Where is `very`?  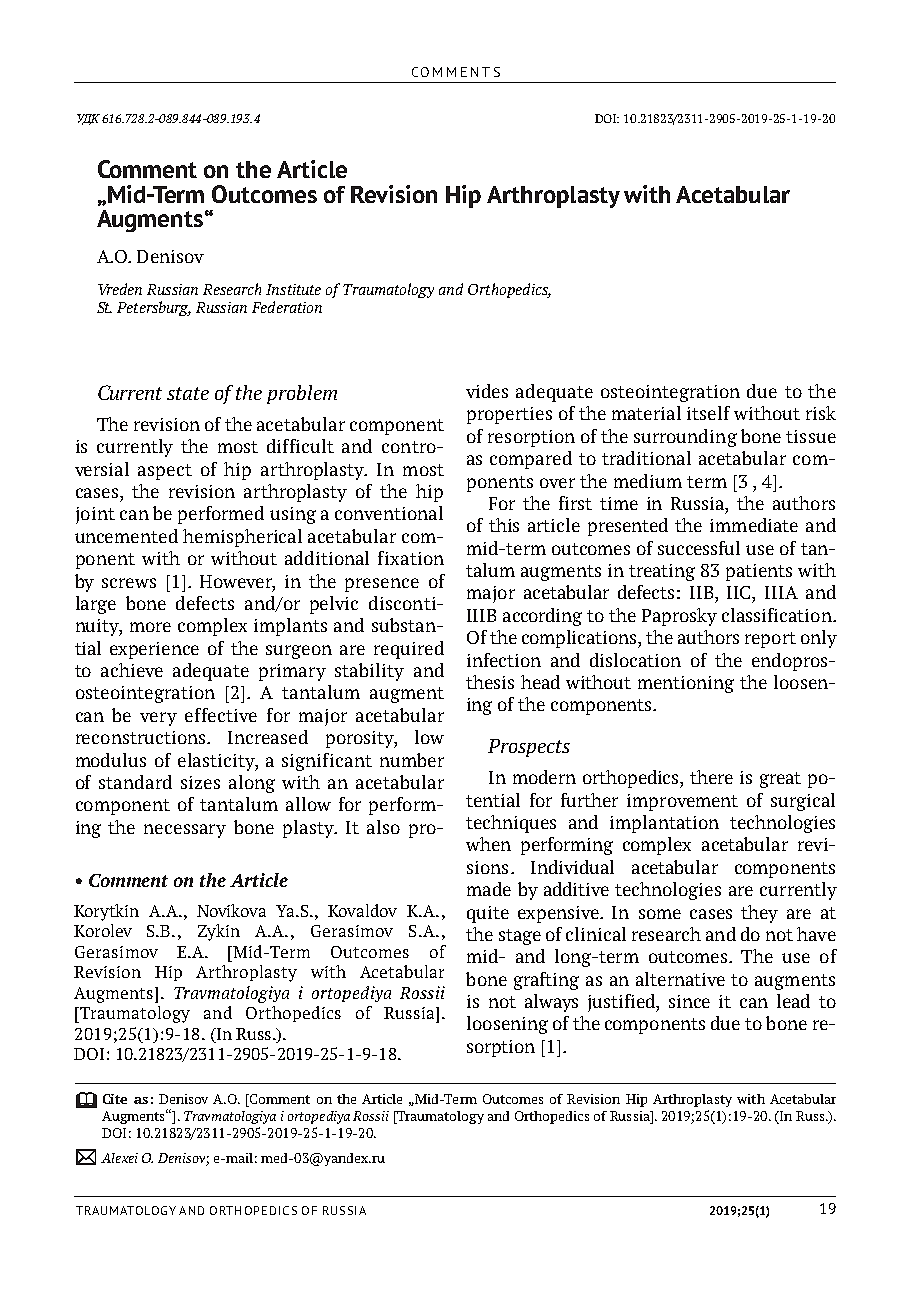 very is located at coordinates (158, 719).
